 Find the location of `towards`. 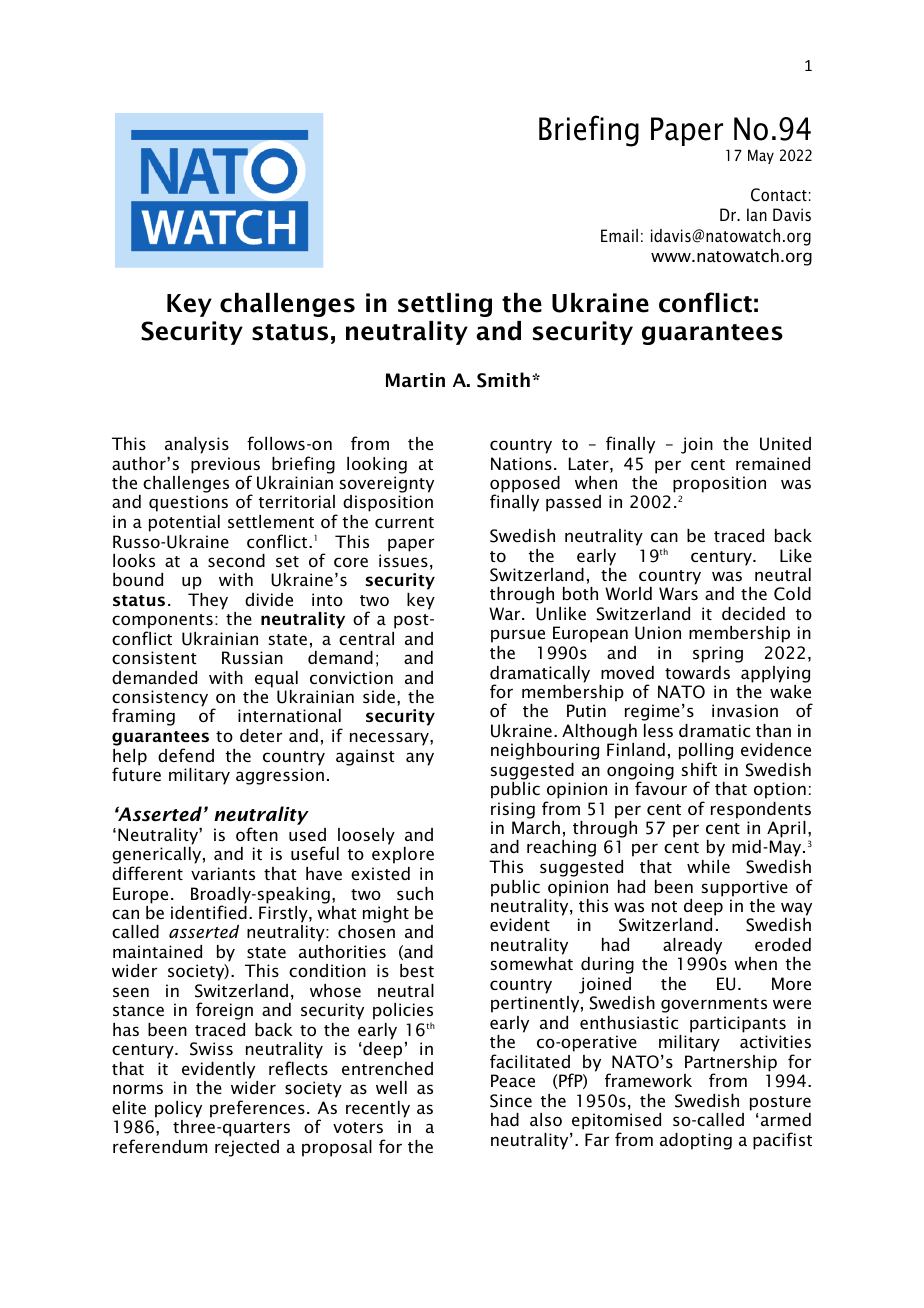

towards is located at coordinates (697, 672).
